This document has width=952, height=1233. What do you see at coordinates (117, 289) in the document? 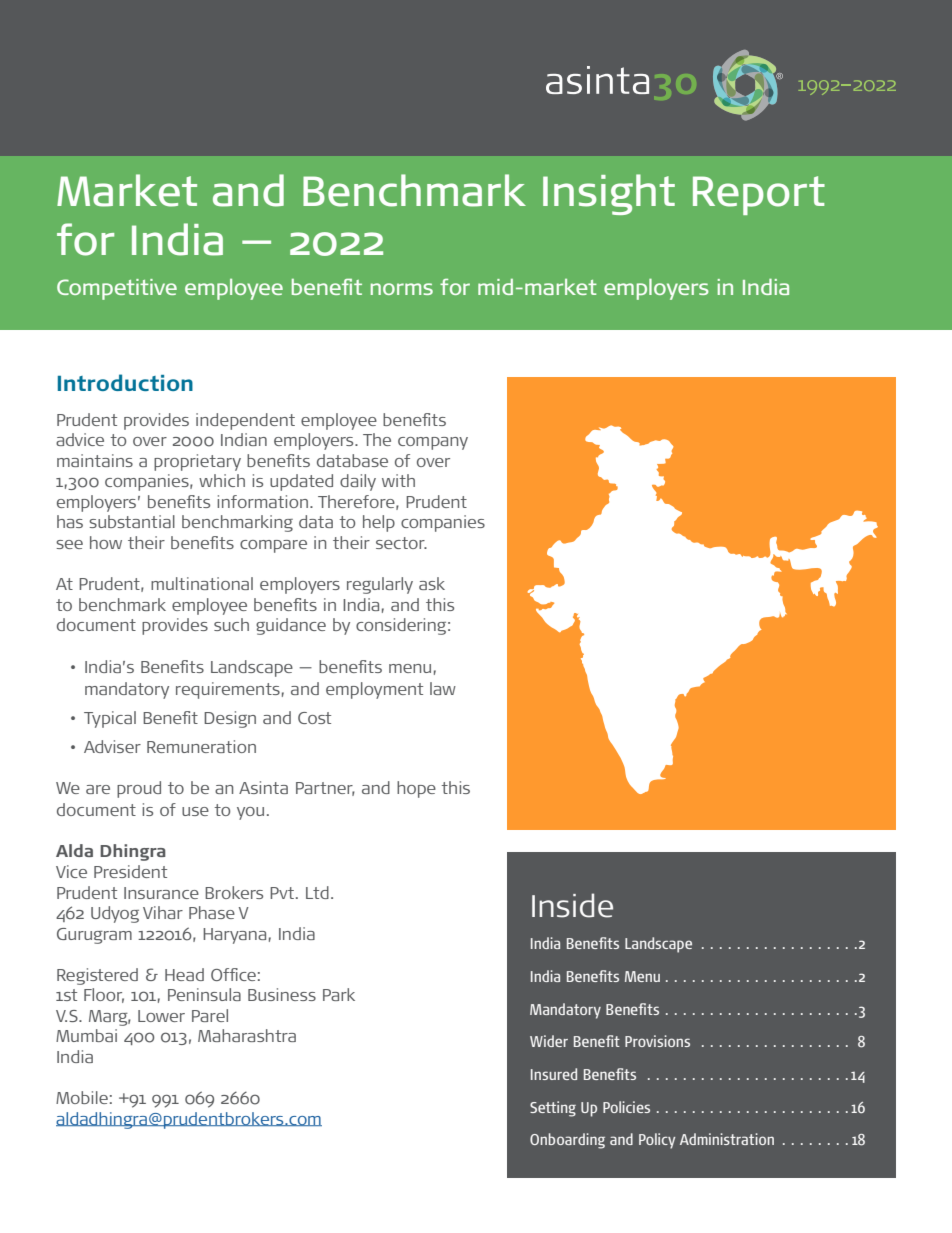
I see `Competitive` at bounding box center [117, 289].
